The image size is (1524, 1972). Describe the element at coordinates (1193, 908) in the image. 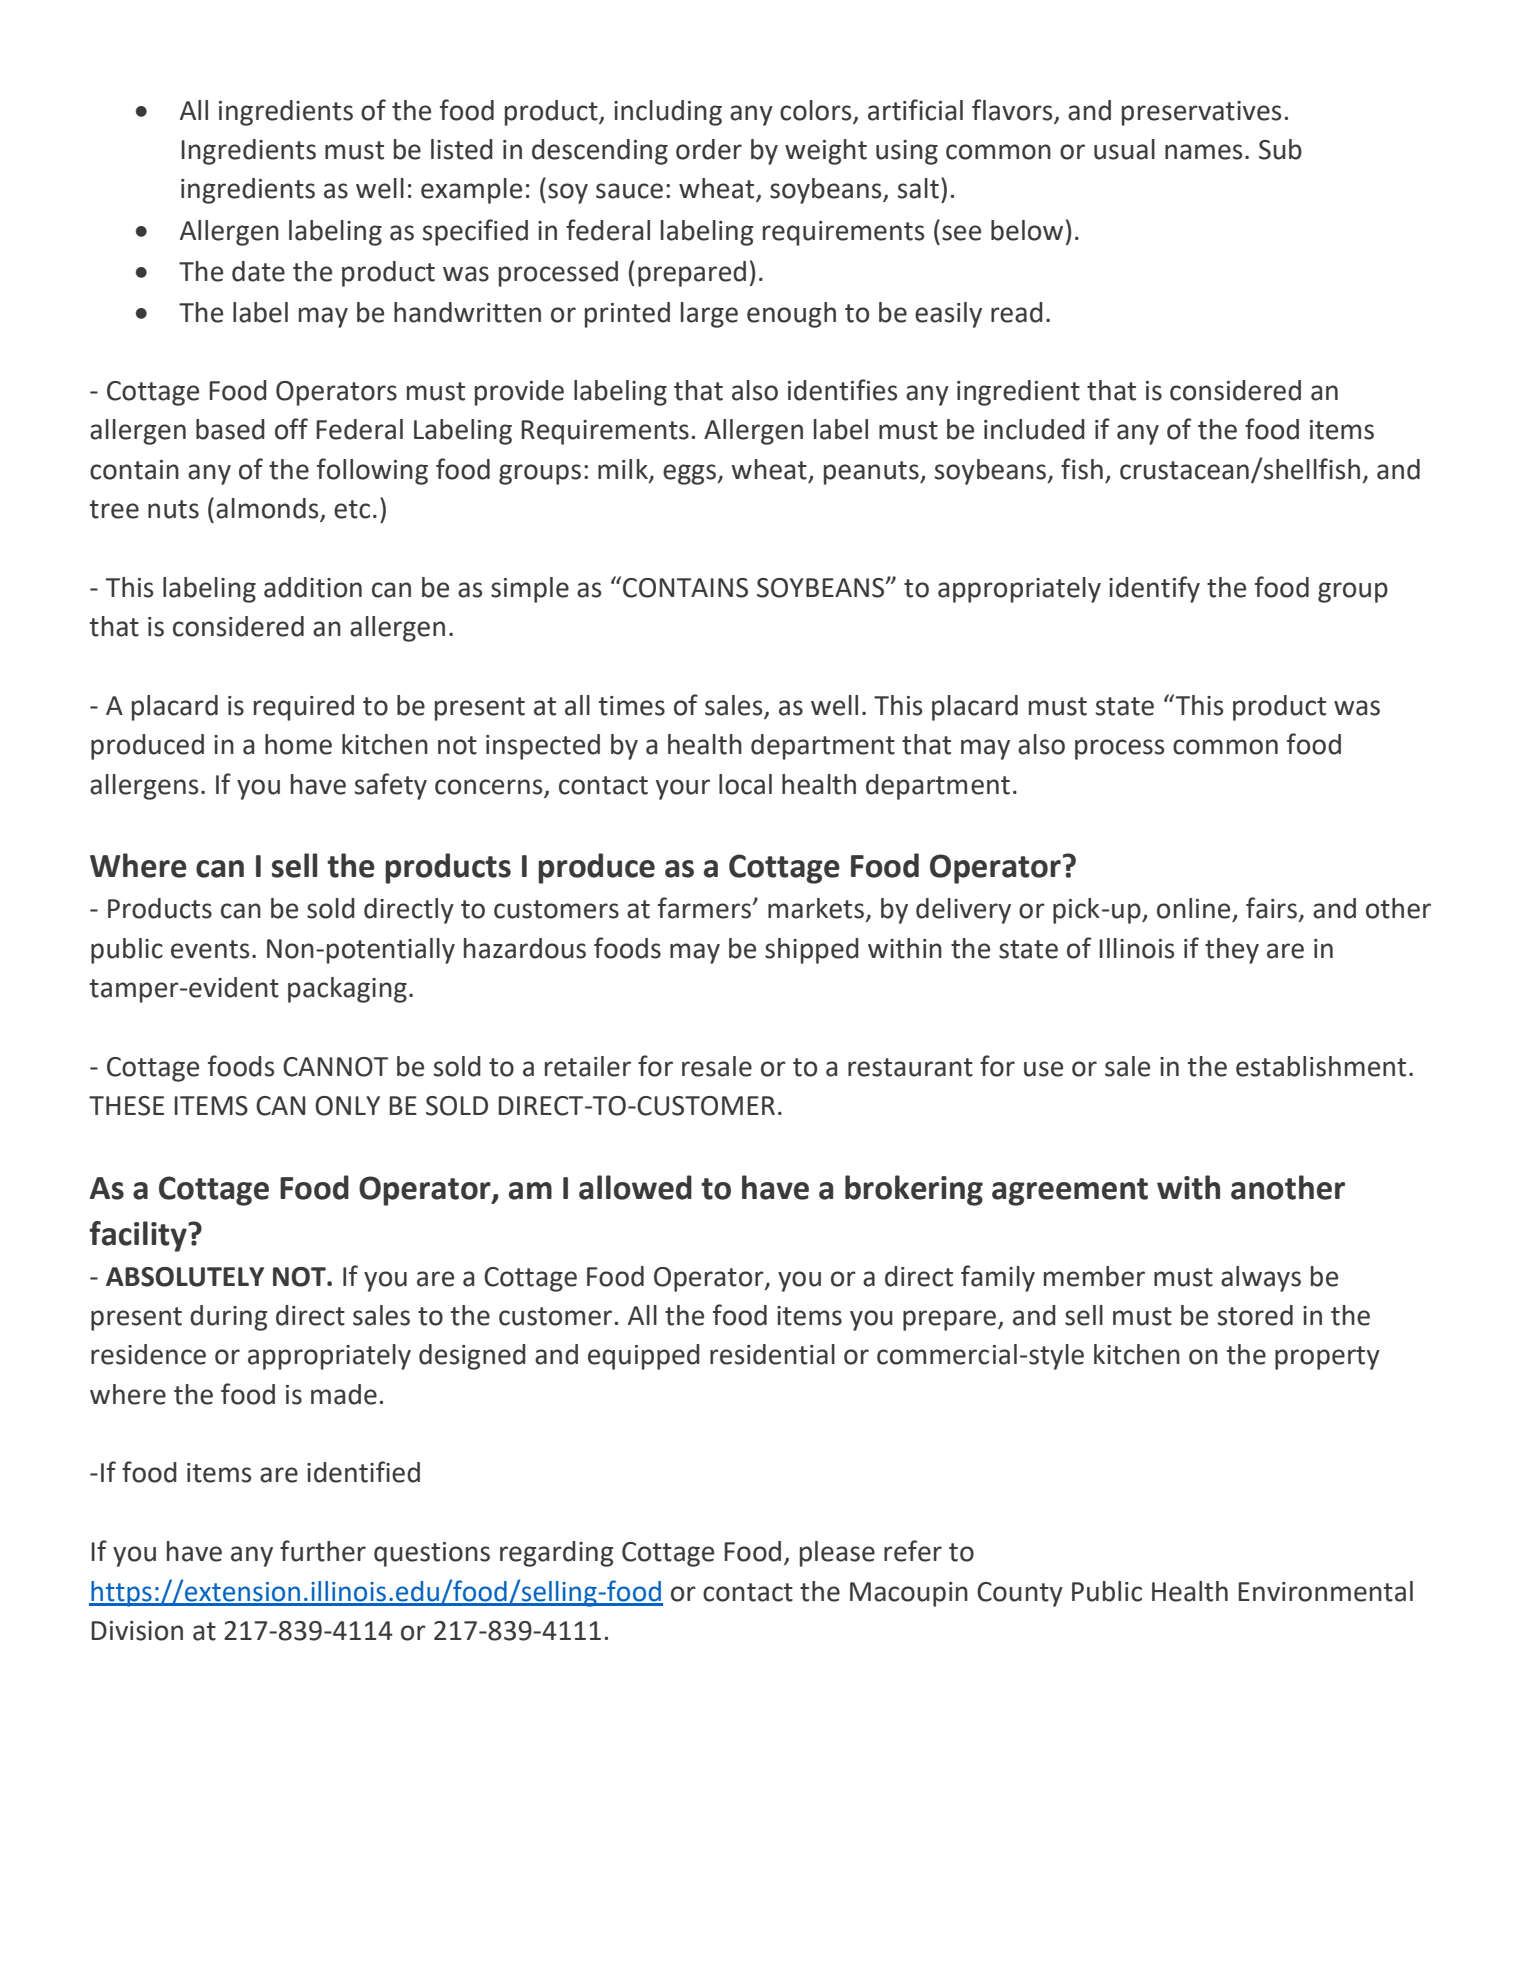

I see `online` at that location.
